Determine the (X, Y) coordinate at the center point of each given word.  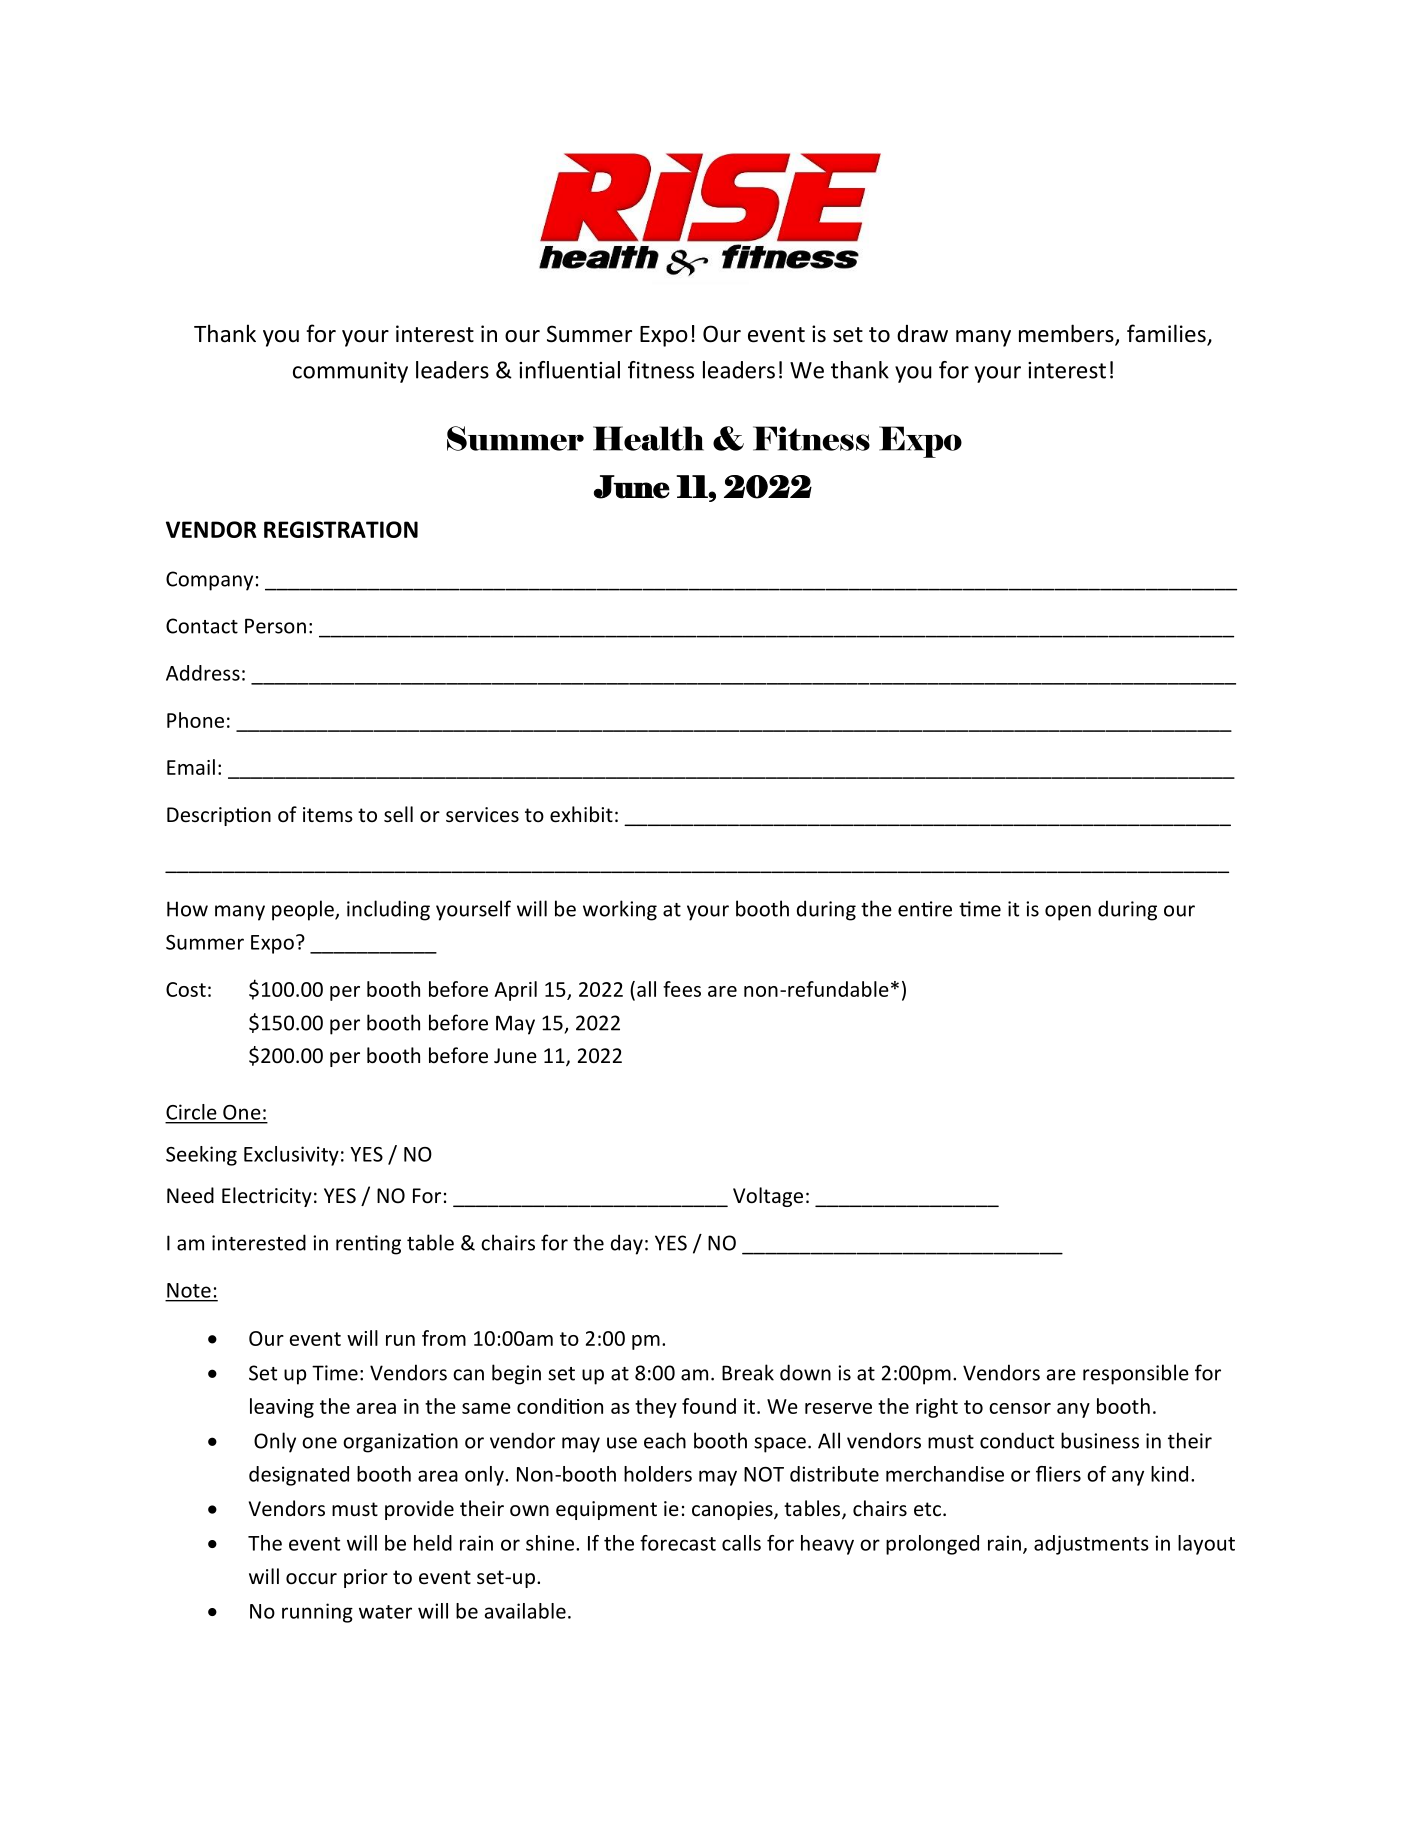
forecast (678, 1543)
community (350, 372)
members (1067, 334)
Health (648, 438)
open (1068, 913)
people (304, 910)
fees (682, 989)
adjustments (1091, 1545)
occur (311, 1579)
